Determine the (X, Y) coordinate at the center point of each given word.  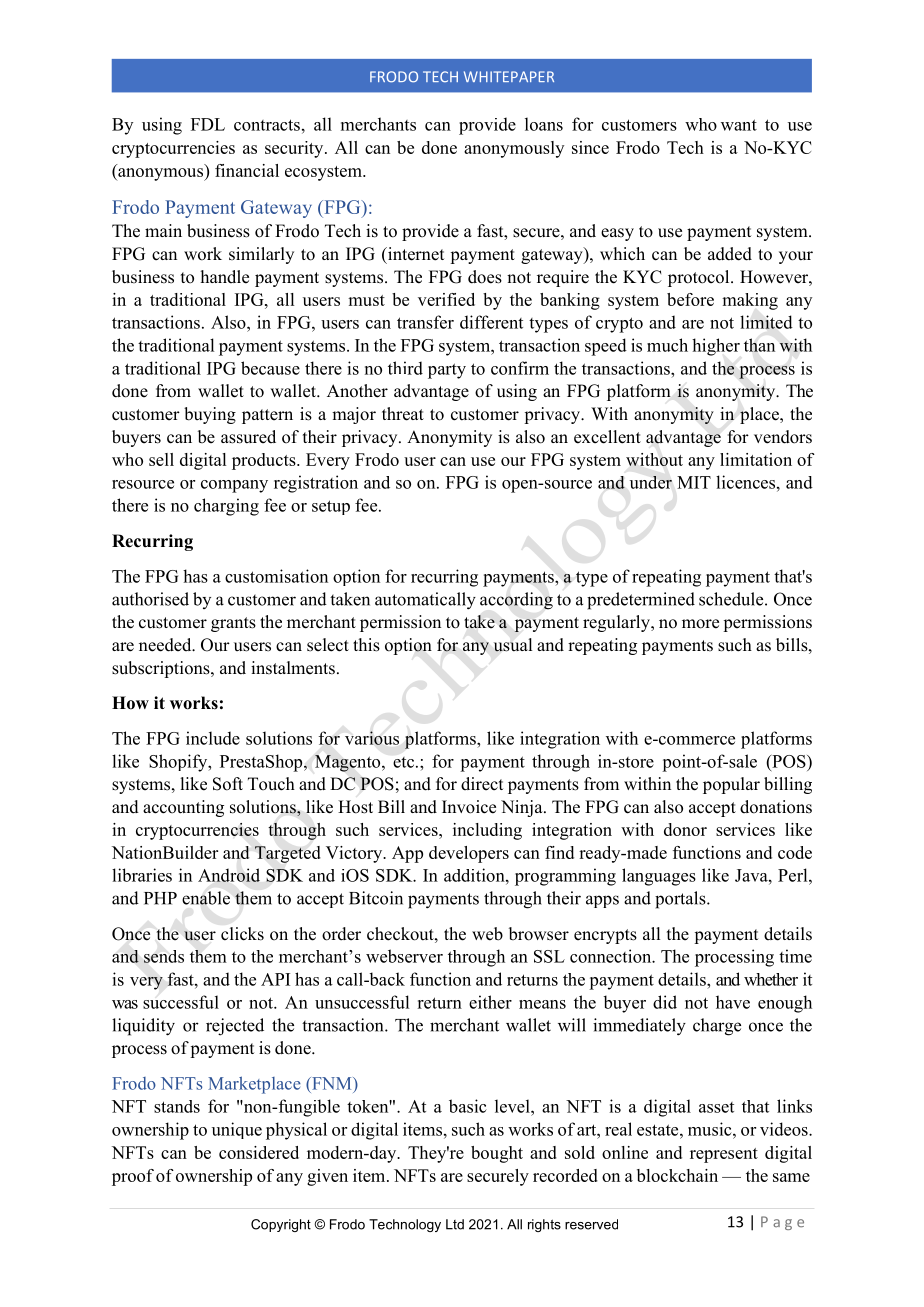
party (447, 371)
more (700, 624)
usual (513, 645)
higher (716, 347)
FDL (208, 124)
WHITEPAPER (509, 76)
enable (206, 898)
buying (210, 415)
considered (259, 1152)
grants (233, 624)
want (739, 125)
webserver (404, 956)
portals (681, 900)
